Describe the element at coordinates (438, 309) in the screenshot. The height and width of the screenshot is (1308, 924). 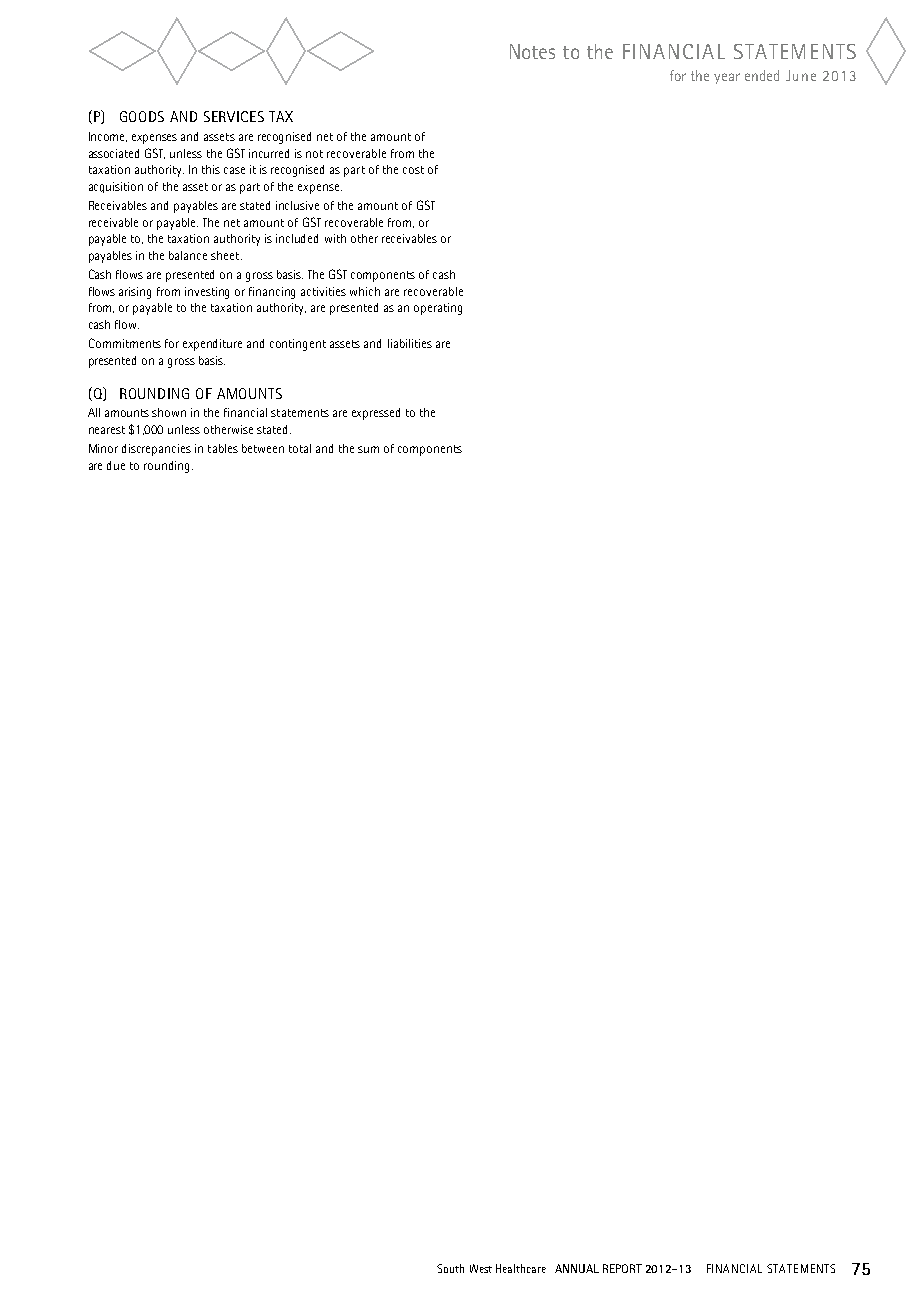
I see `operating` at that location.
